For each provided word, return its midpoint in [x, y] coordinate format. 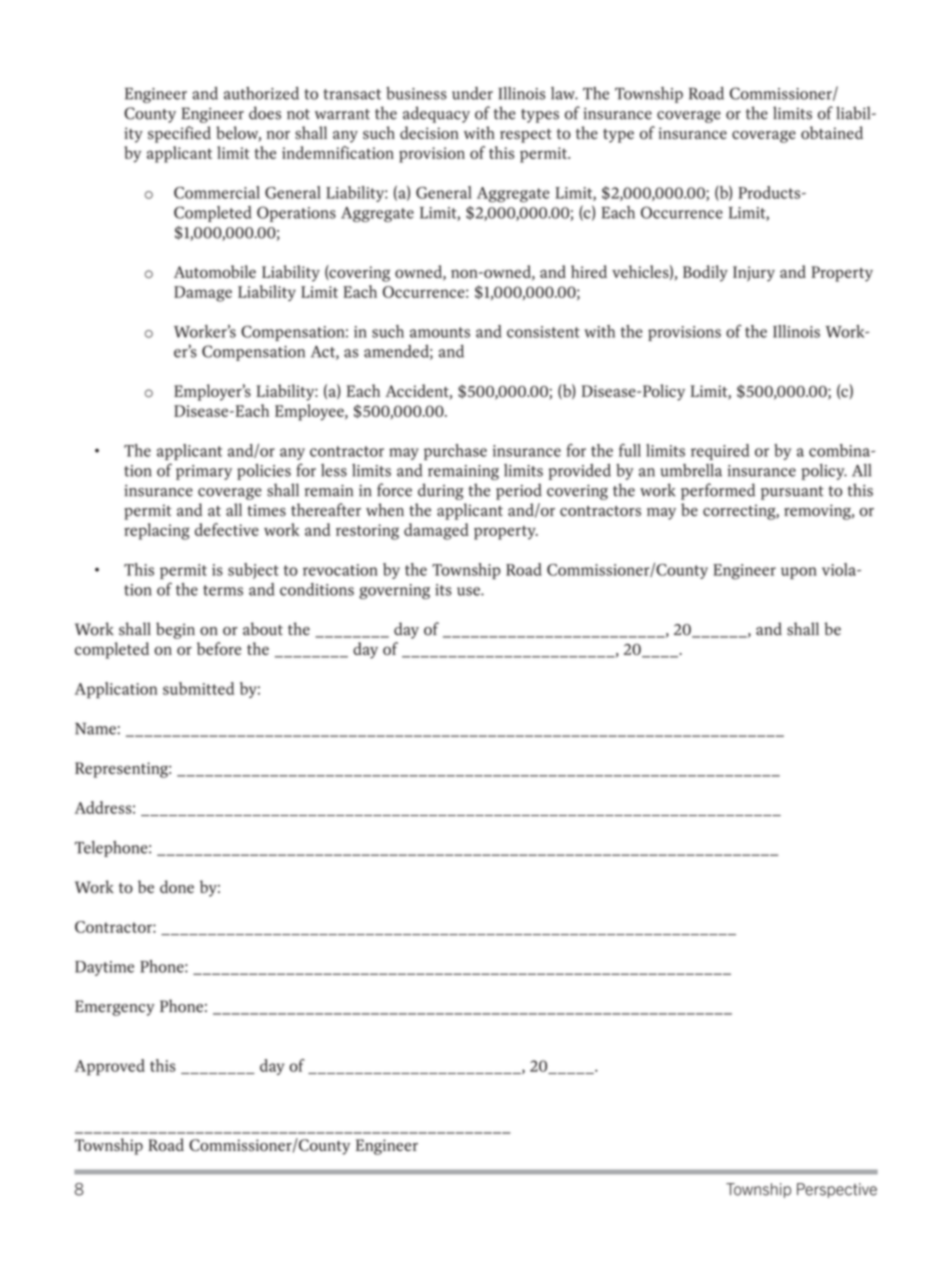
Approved [110, 1067]
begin [175, 630]
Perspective [837, 1190]
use [469, 591]
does [265, 113]
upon [799, 573]
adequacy [436, 114]
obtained [832, 133]
